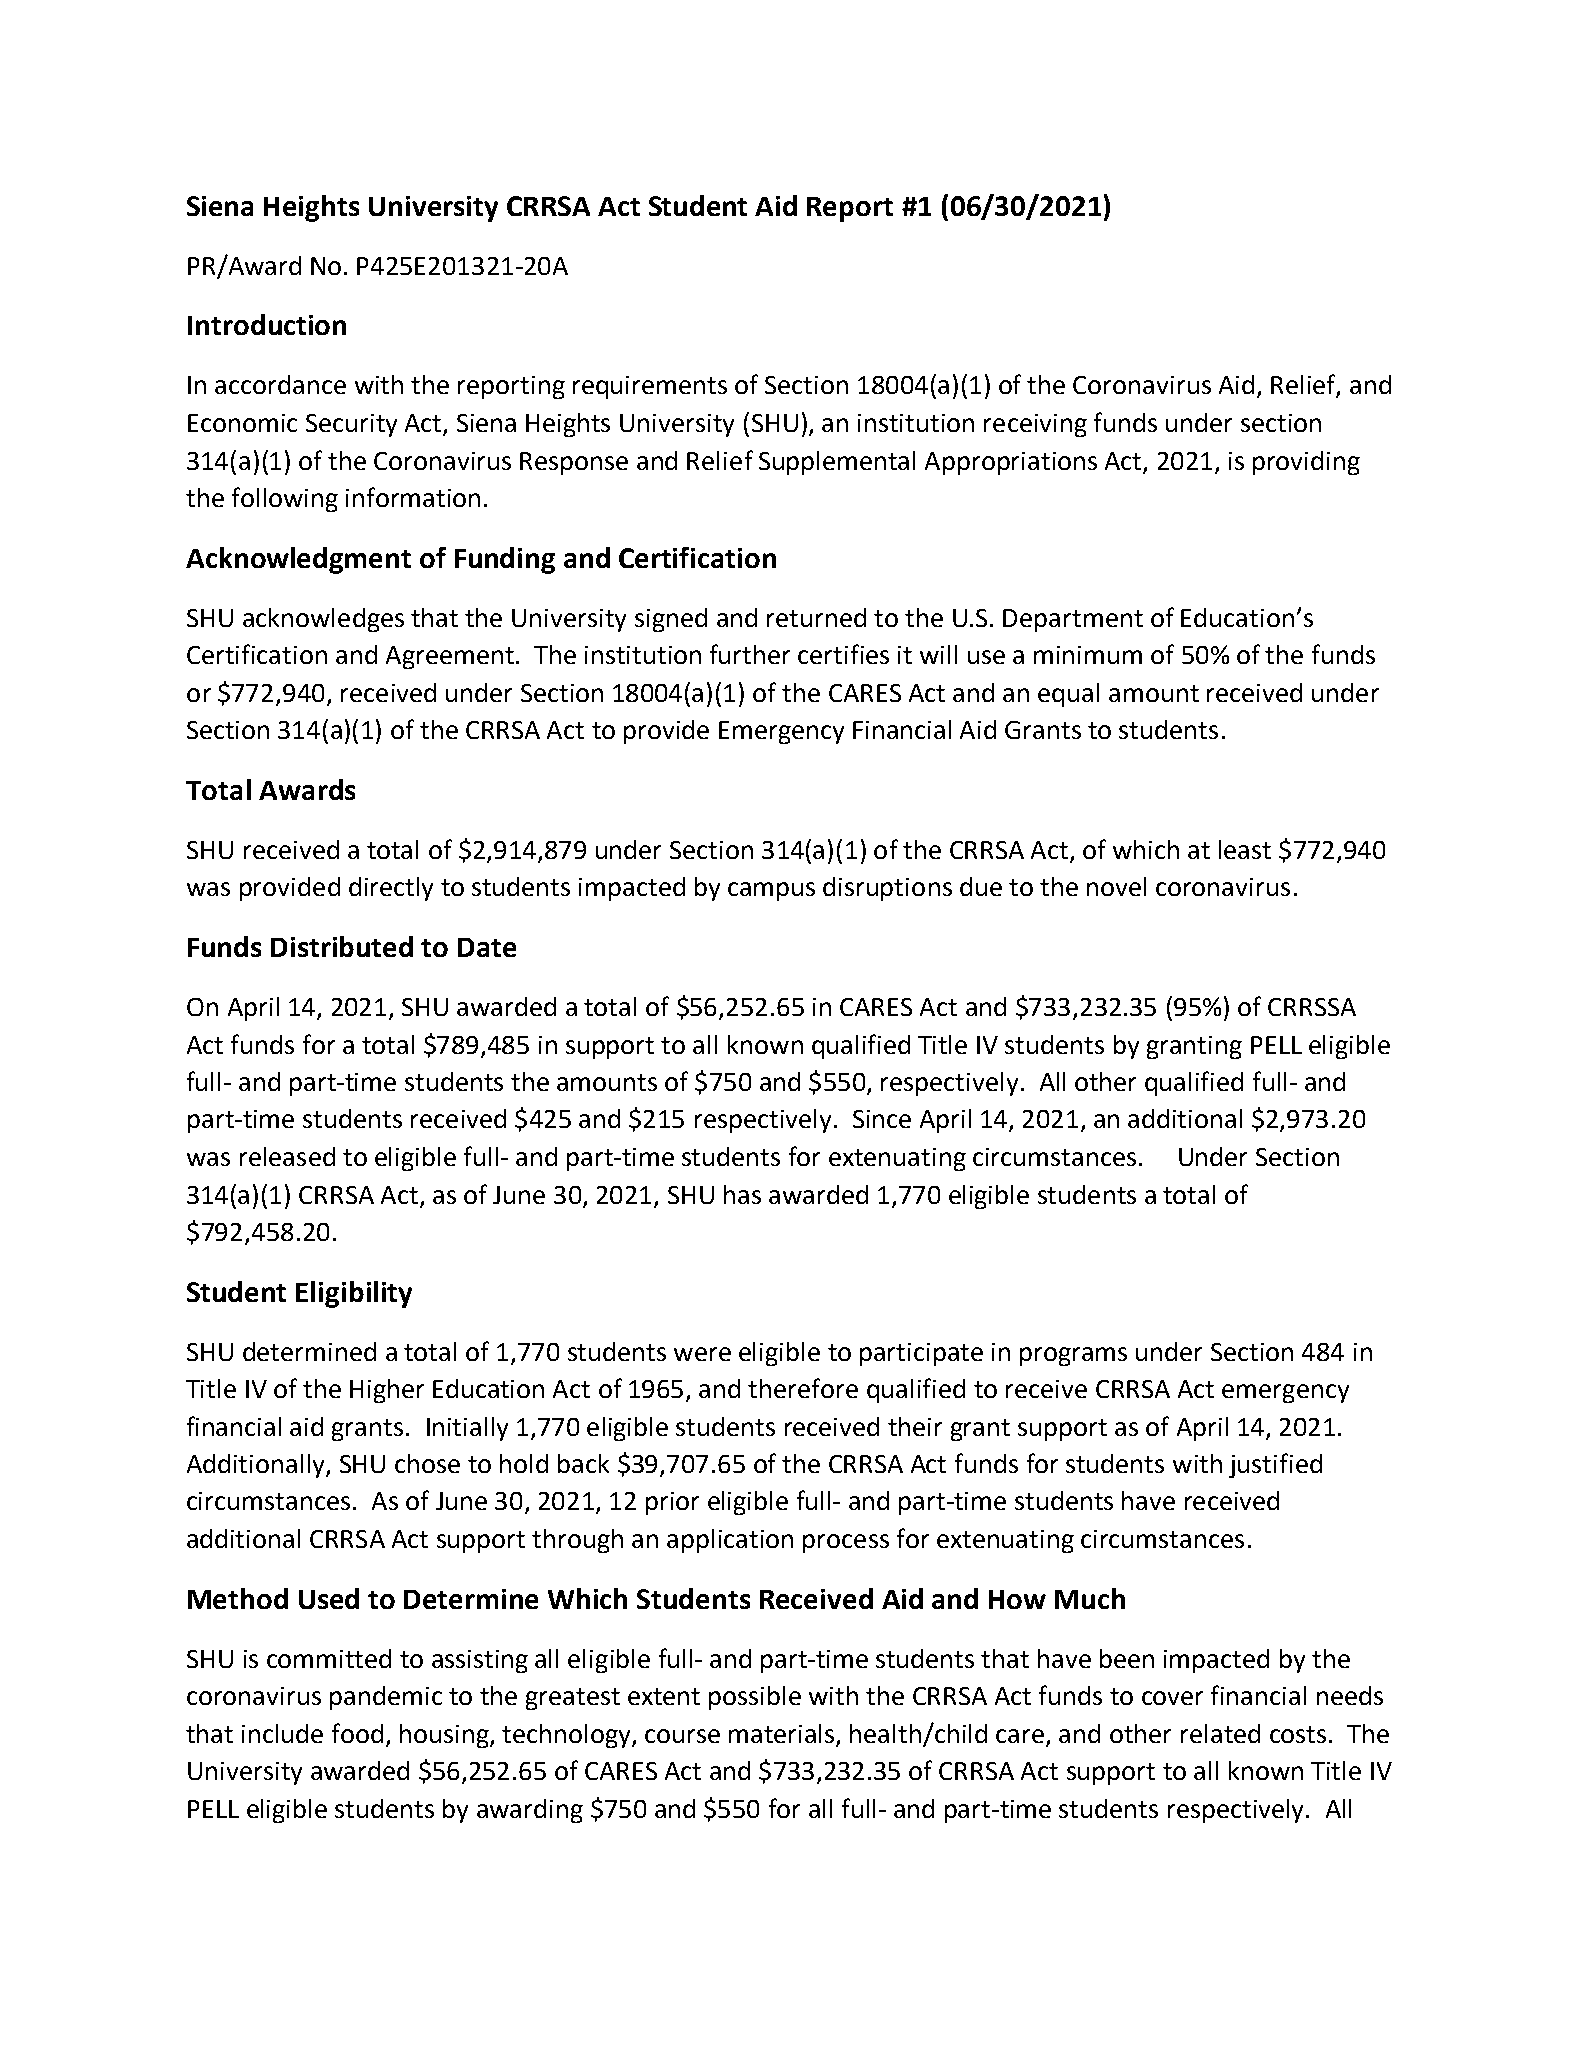 Image resolution: width=1583 pixels, height=2048 pixels. What do you see at coordinates (354, 1294) in the document?
I see `Eligibility` at bounding box center [354, 1294].
